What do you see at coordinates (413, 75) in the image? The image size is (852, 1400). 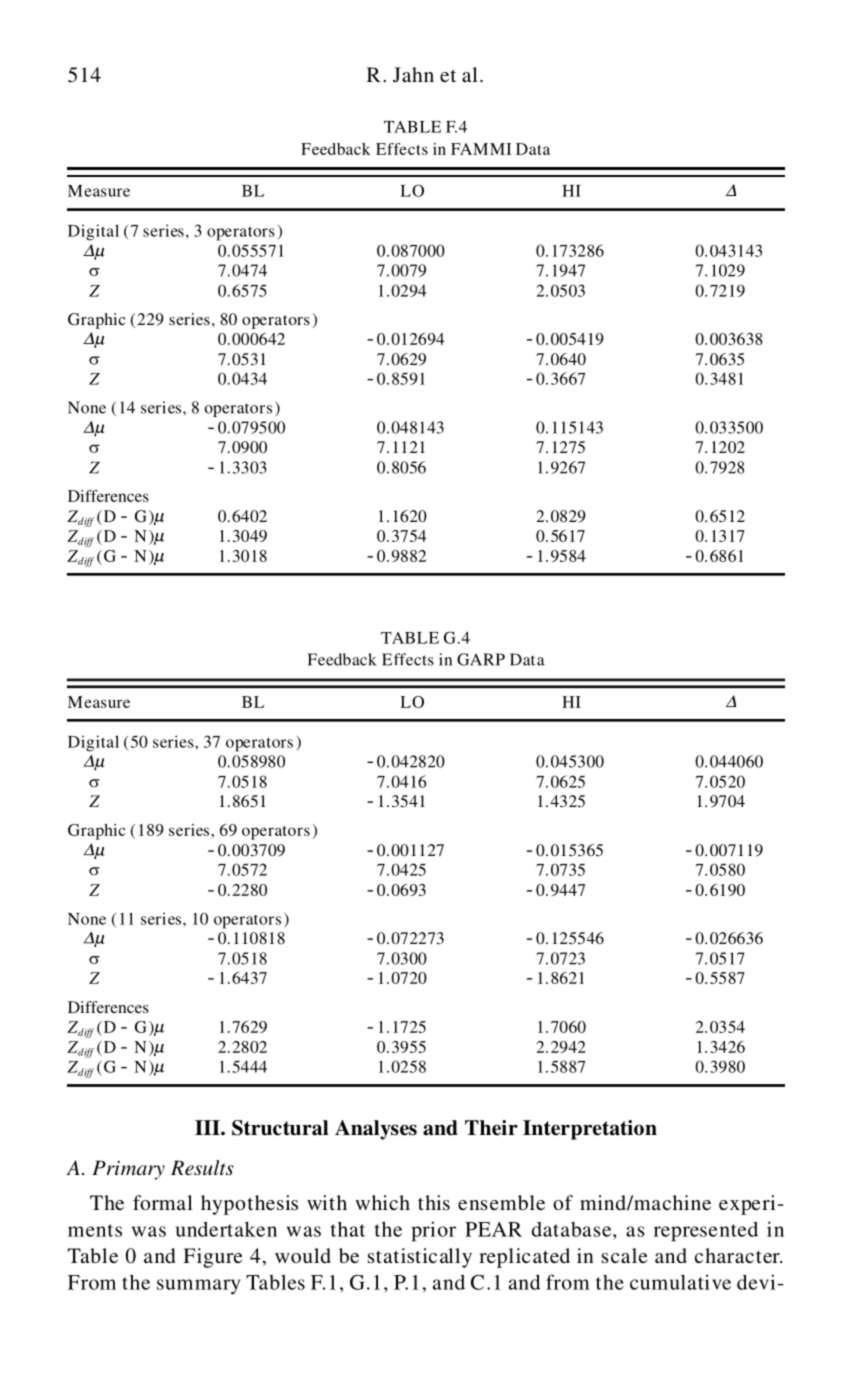 I see `Jahn` at bounding box center [413, 75].
